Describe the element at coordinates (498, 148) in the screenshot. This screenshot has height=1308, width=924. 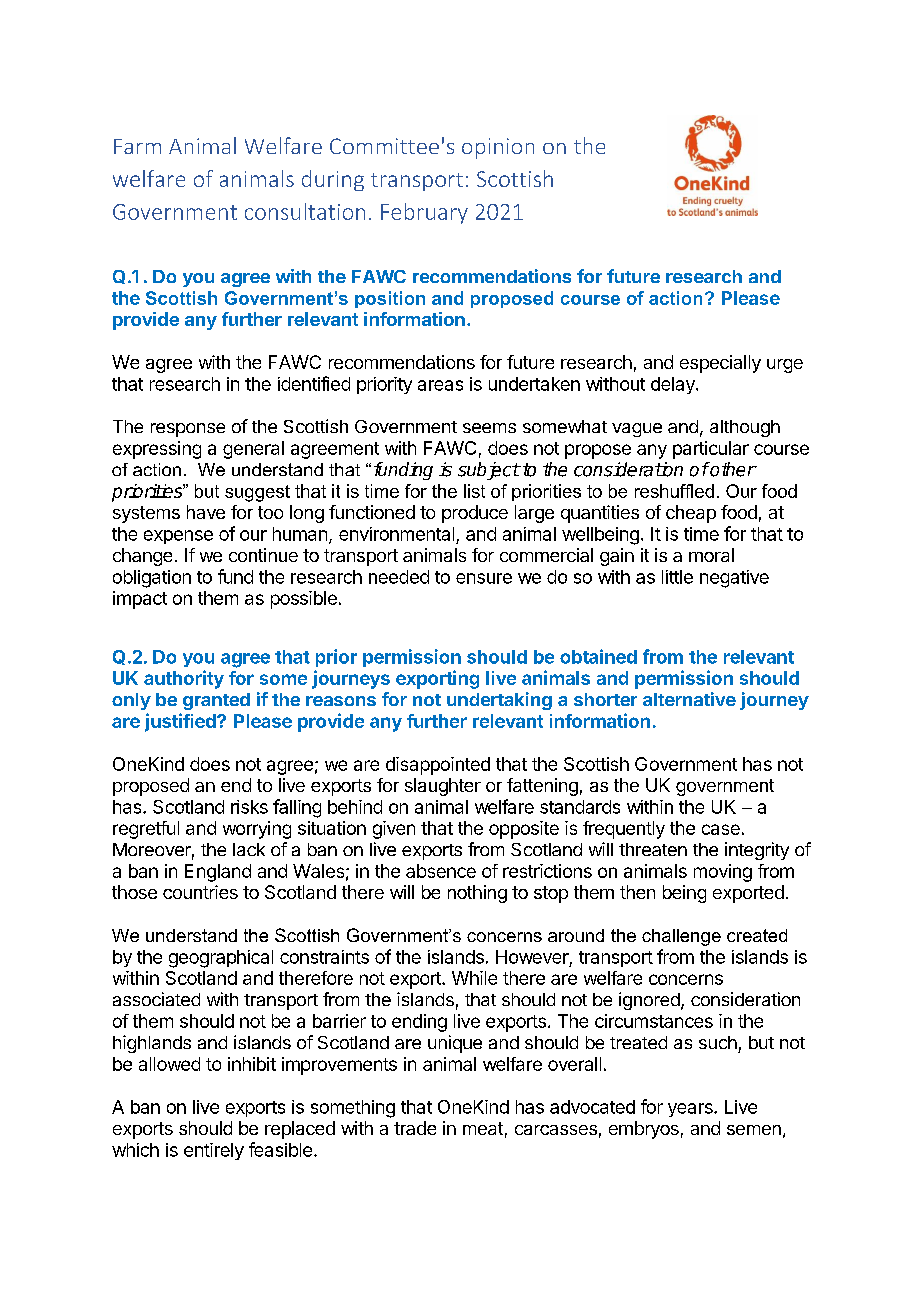
I see `opinion` at that location.
